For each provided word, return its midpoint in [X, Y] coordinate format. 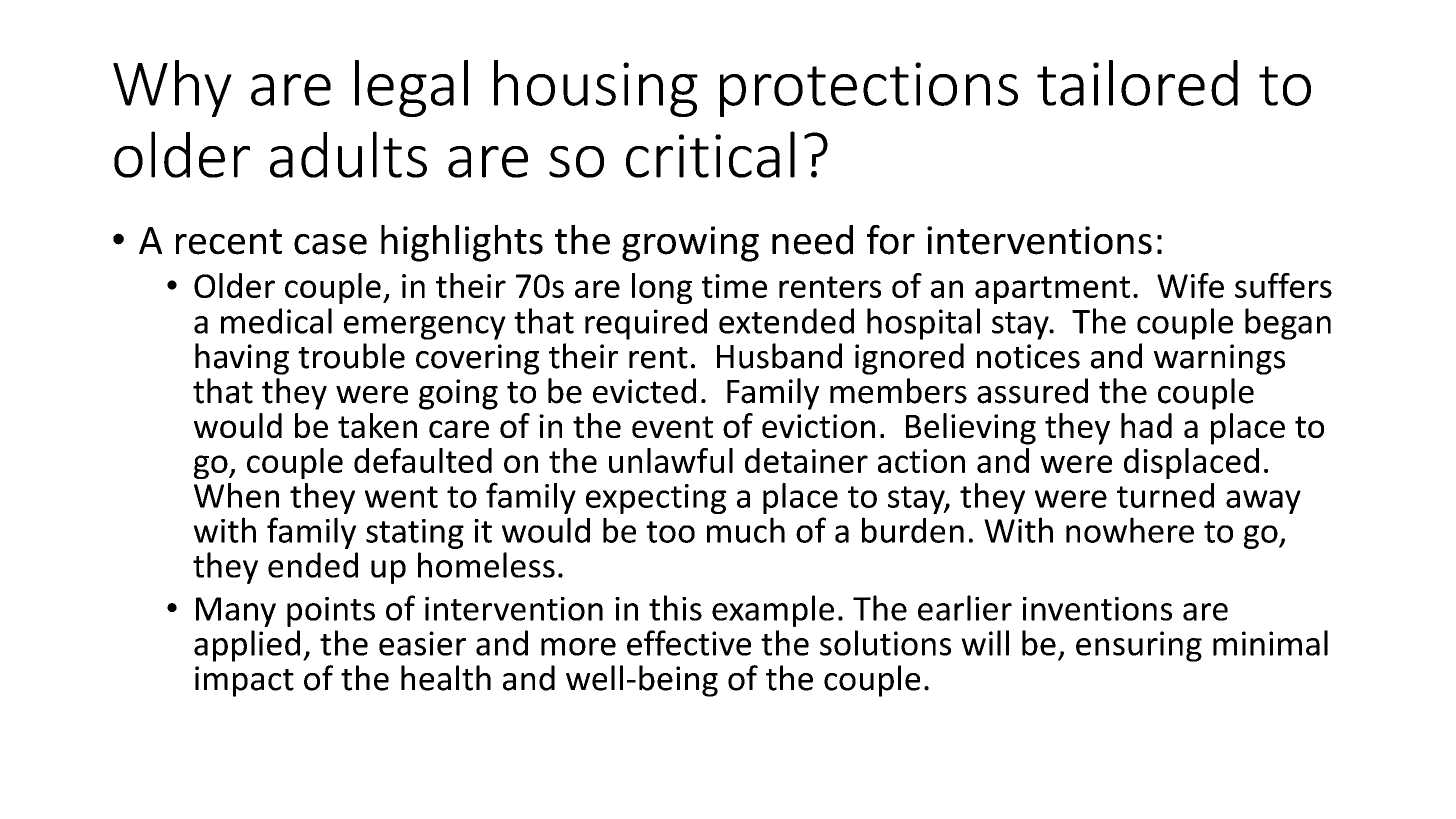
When [236, 495]
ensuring [1139, 646]
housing [596, 88]
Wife [1190, 285]
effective [689, 643]
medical [276, 321]
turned [1165, 495]
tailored [1137, 83]
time [734, 286]
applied [247, 646]
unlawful [671, 460]
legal [411, 88]
